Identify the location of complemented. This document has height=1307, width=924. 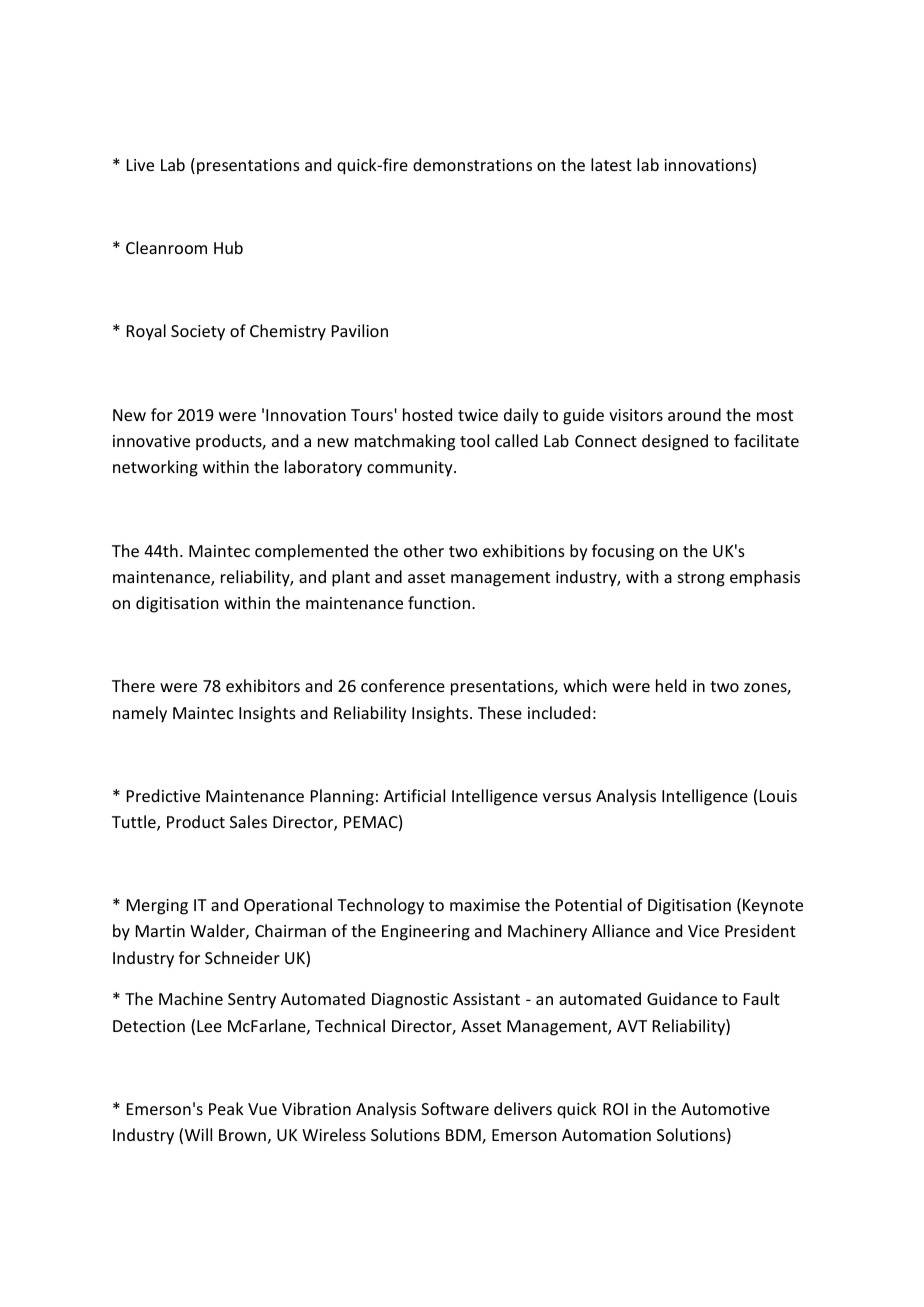
(311, 552).
